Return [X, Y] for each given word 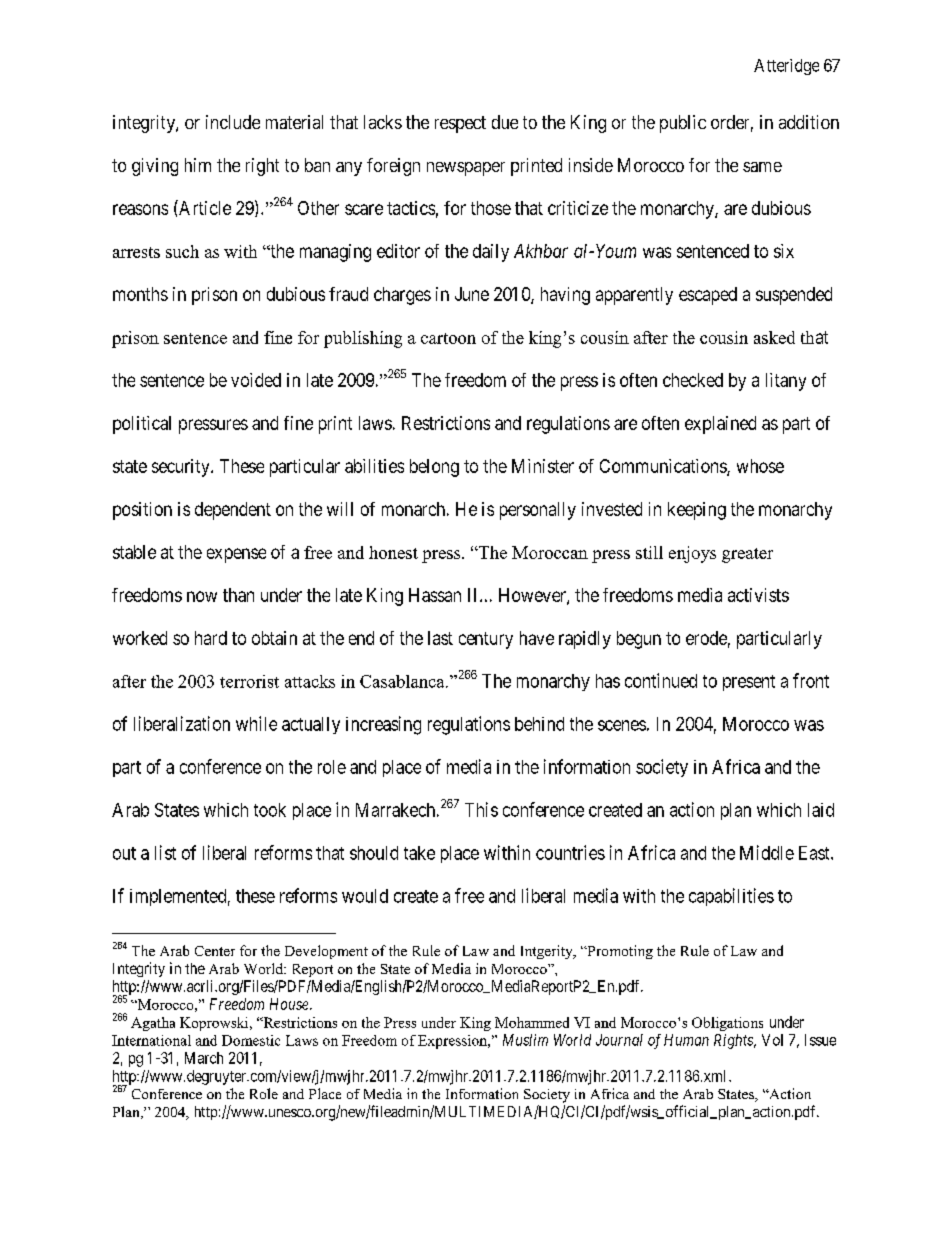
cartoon [448, 338]
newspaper [466, 169]
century [486, 640]
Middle [767, 852]
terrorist [249, 681]
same [762, 167]
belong [434, 468]
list [165, 852]
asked [774, 337]
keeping [697, 511]
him [198, 165]
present [749, 683]
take [419, 853]
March [204, 1058]
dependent [233, 511]
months [140, 294]
